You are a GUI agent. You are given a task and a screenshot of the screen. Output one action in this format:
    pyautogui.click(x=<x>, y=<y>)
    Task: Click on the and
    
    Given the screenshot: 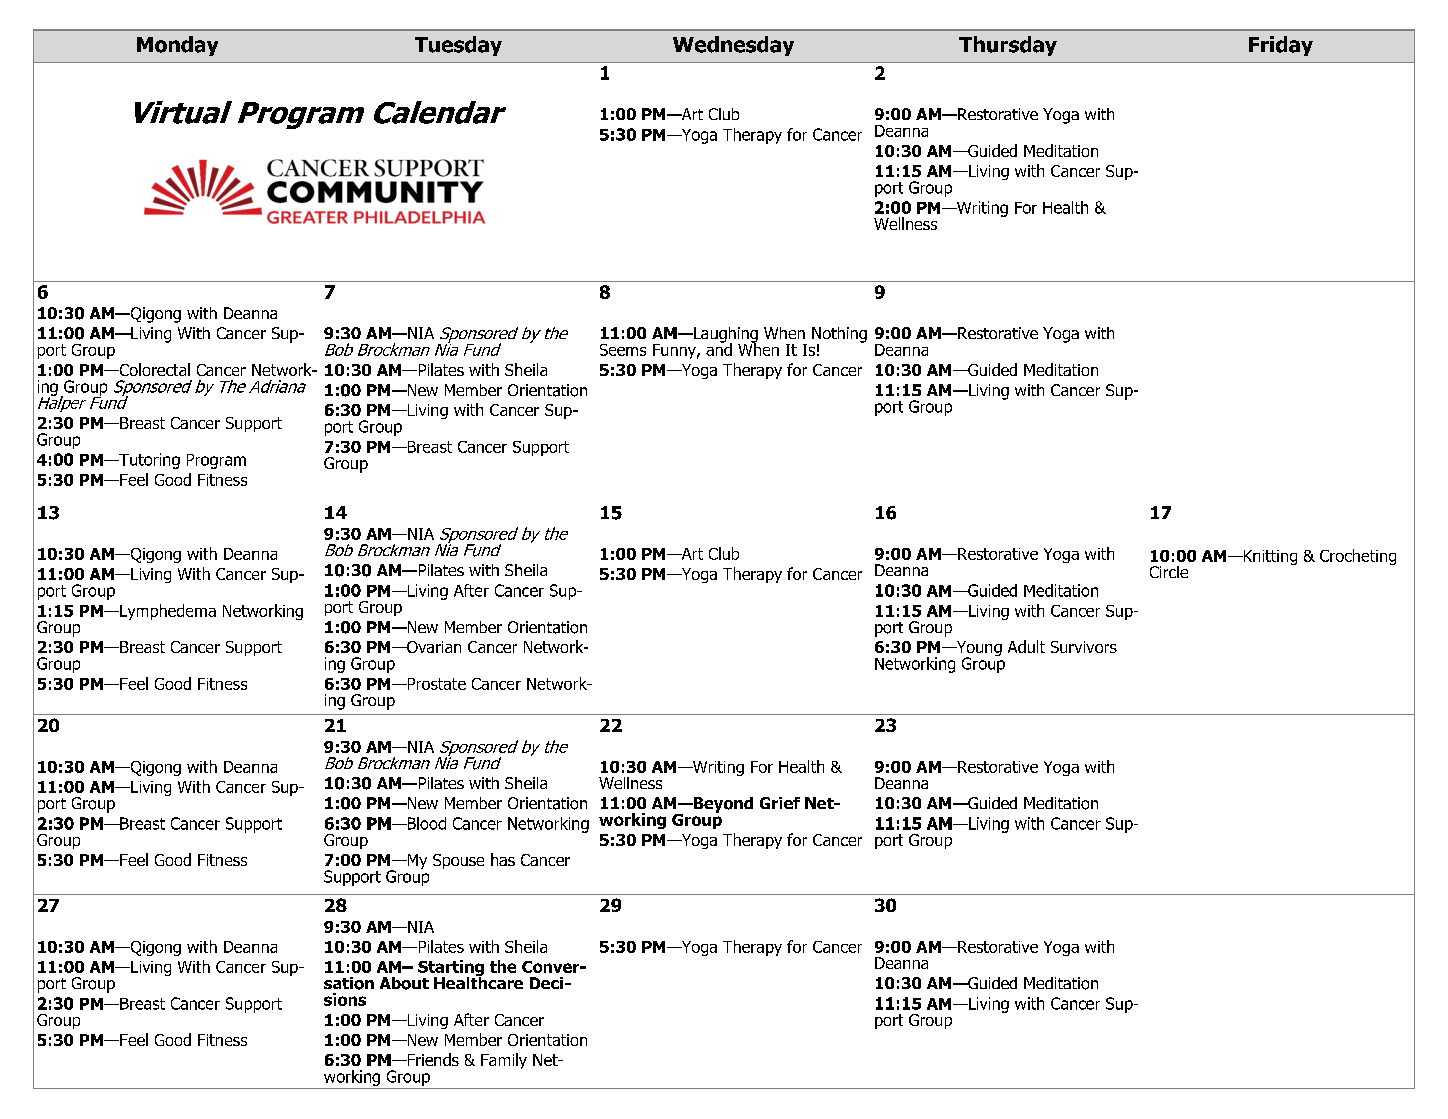 What is the action you would take?
    pyautogui.click(x=719, y=348)
